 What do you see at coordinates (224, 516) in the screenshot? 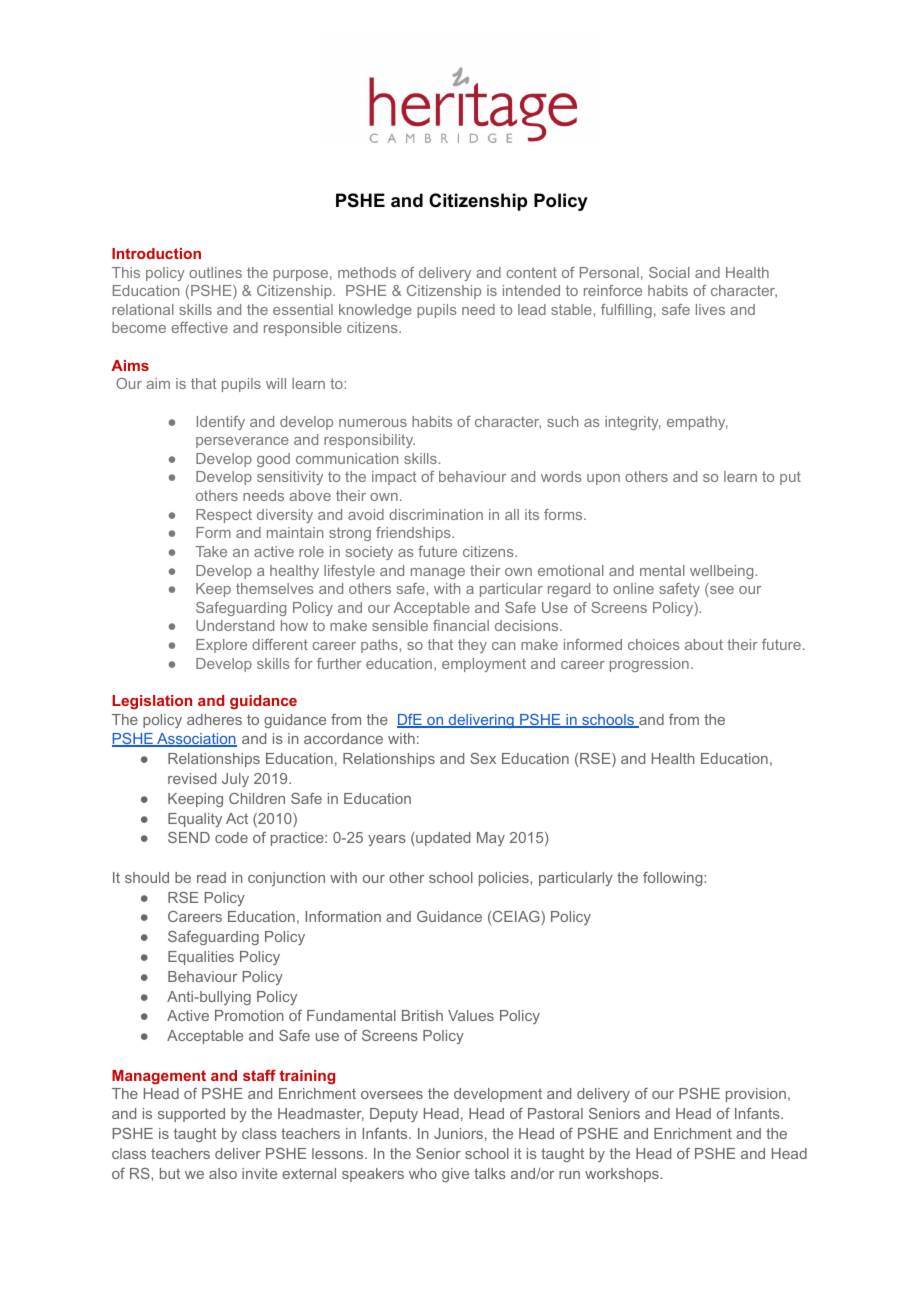
I see `Respect` at bounding box center [224, 516].
